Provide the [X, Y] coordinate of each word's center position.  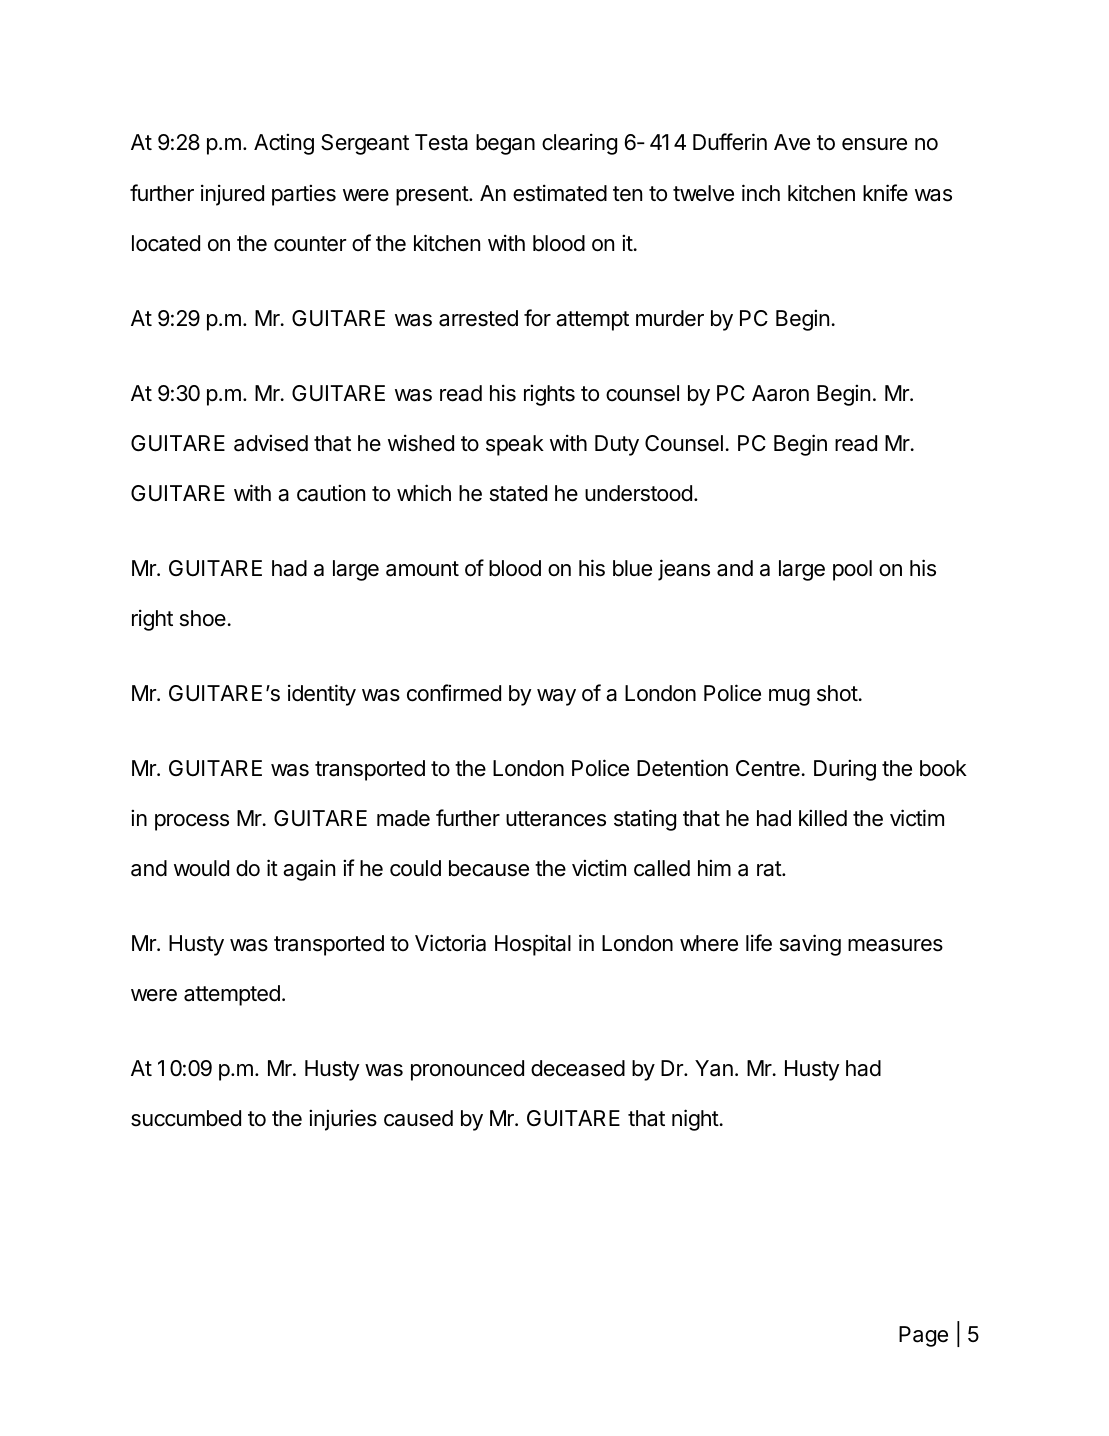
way [556, 697]
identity [322, 695]
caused [418, 1118]
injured [232, 195]
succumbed [186, 1118]
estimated [560, 193]
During [845, 770]
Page [923, 1336]
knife [885, 193]
